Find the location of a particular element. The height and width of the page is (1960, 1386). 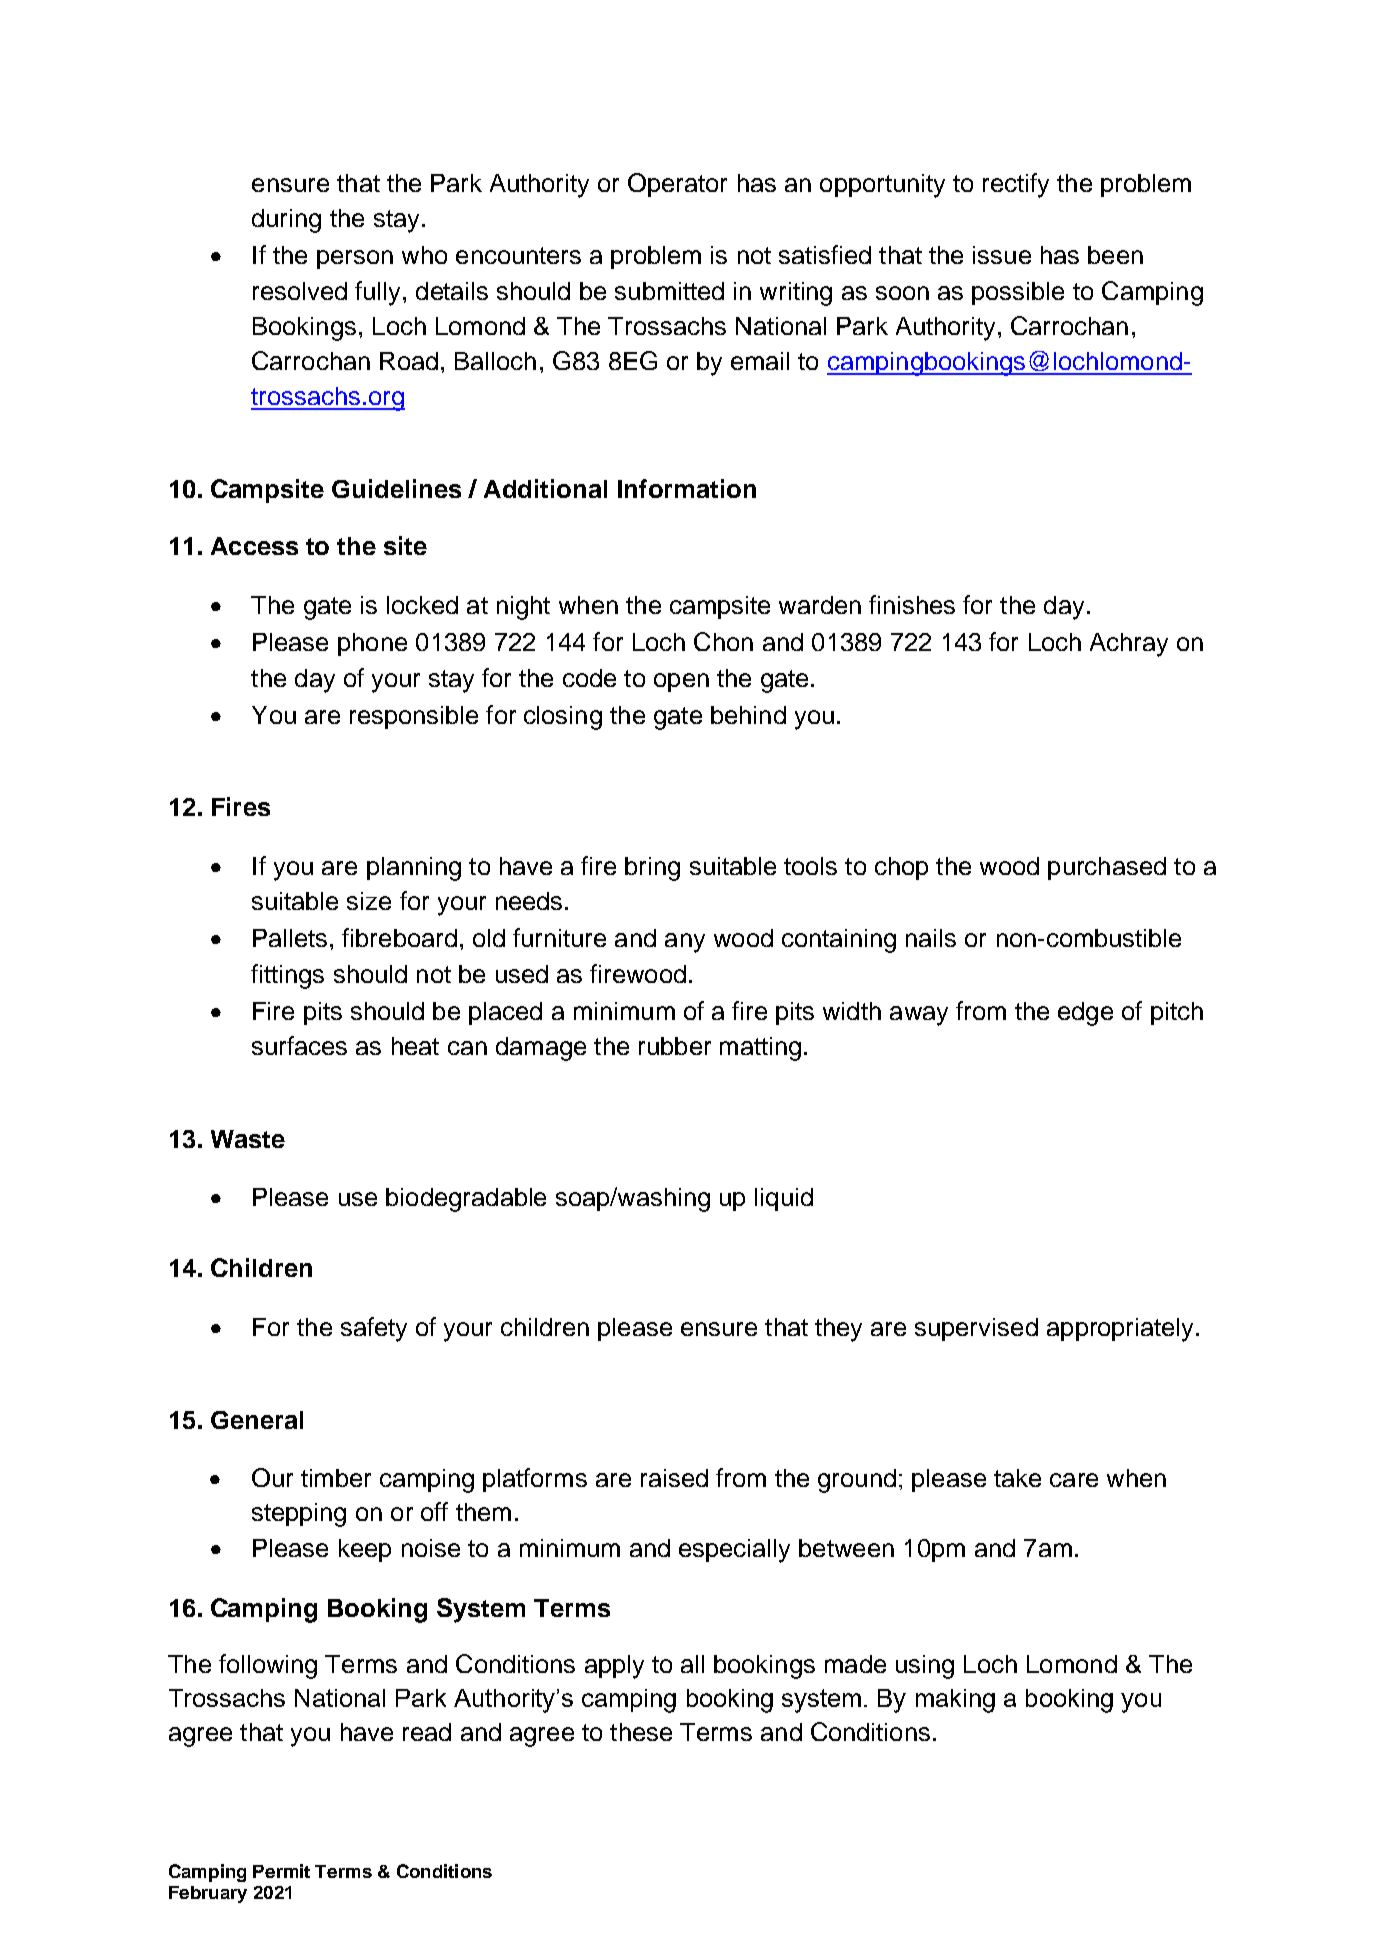

Operator is located at coordinates (677, 185).
